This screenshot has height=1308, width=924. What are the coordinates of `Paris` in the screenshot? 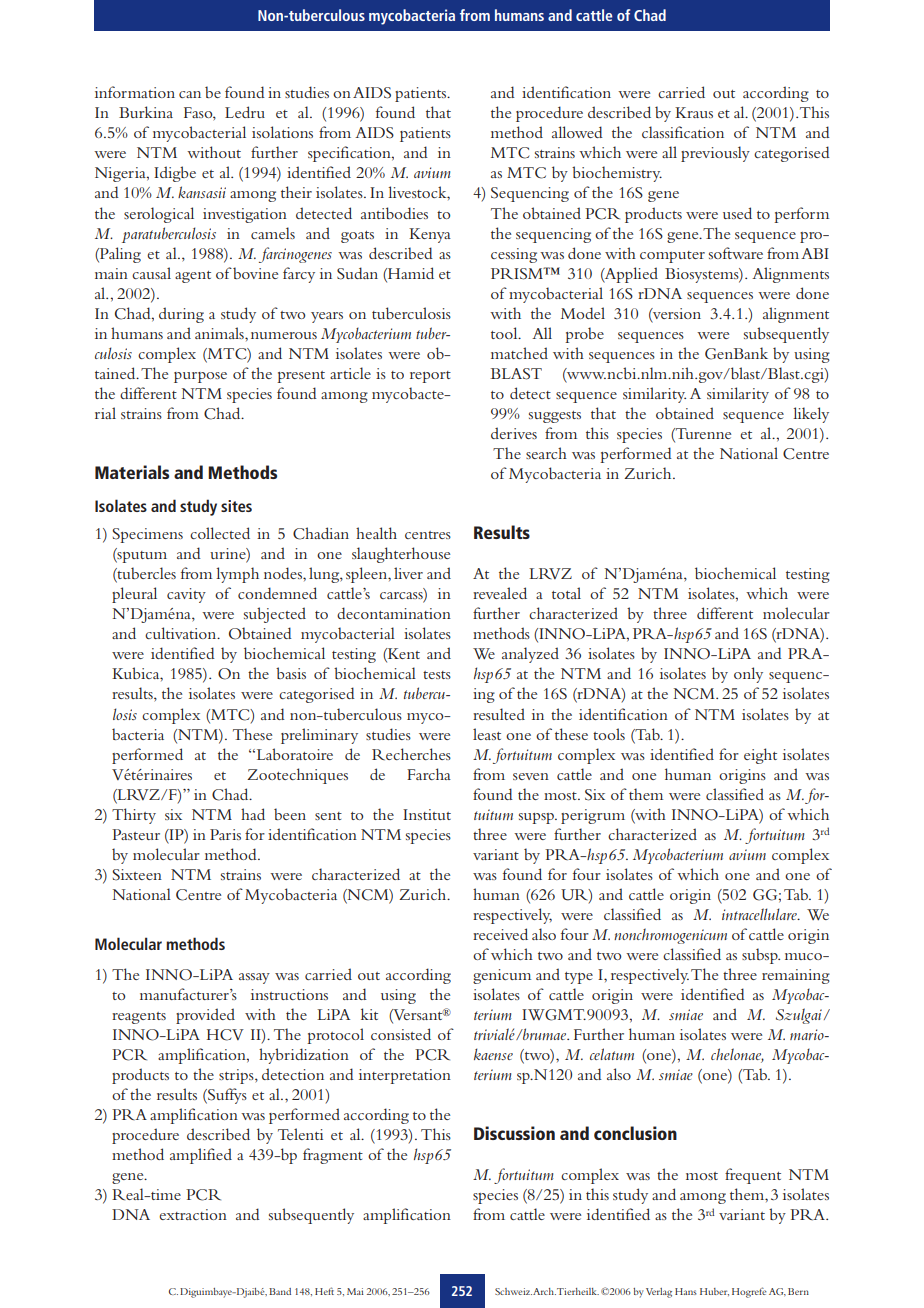 It's located at (225, 834).
